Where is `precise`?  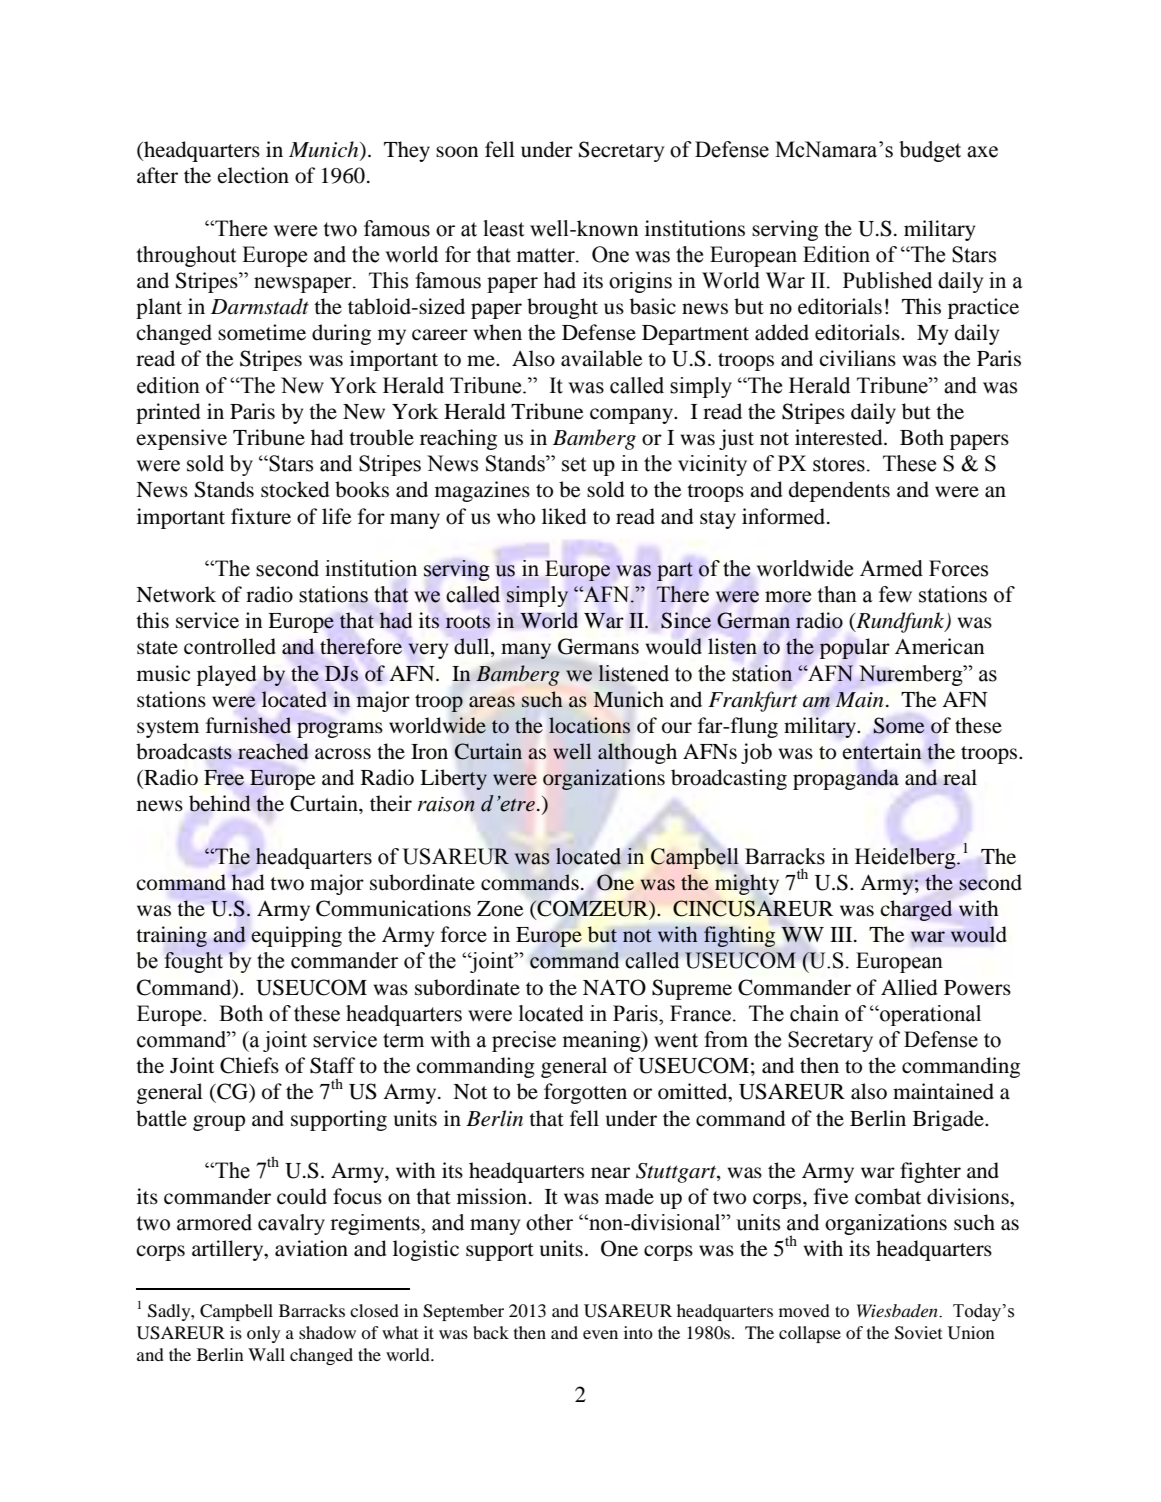
precise is located at coordinates (524, 1041).
